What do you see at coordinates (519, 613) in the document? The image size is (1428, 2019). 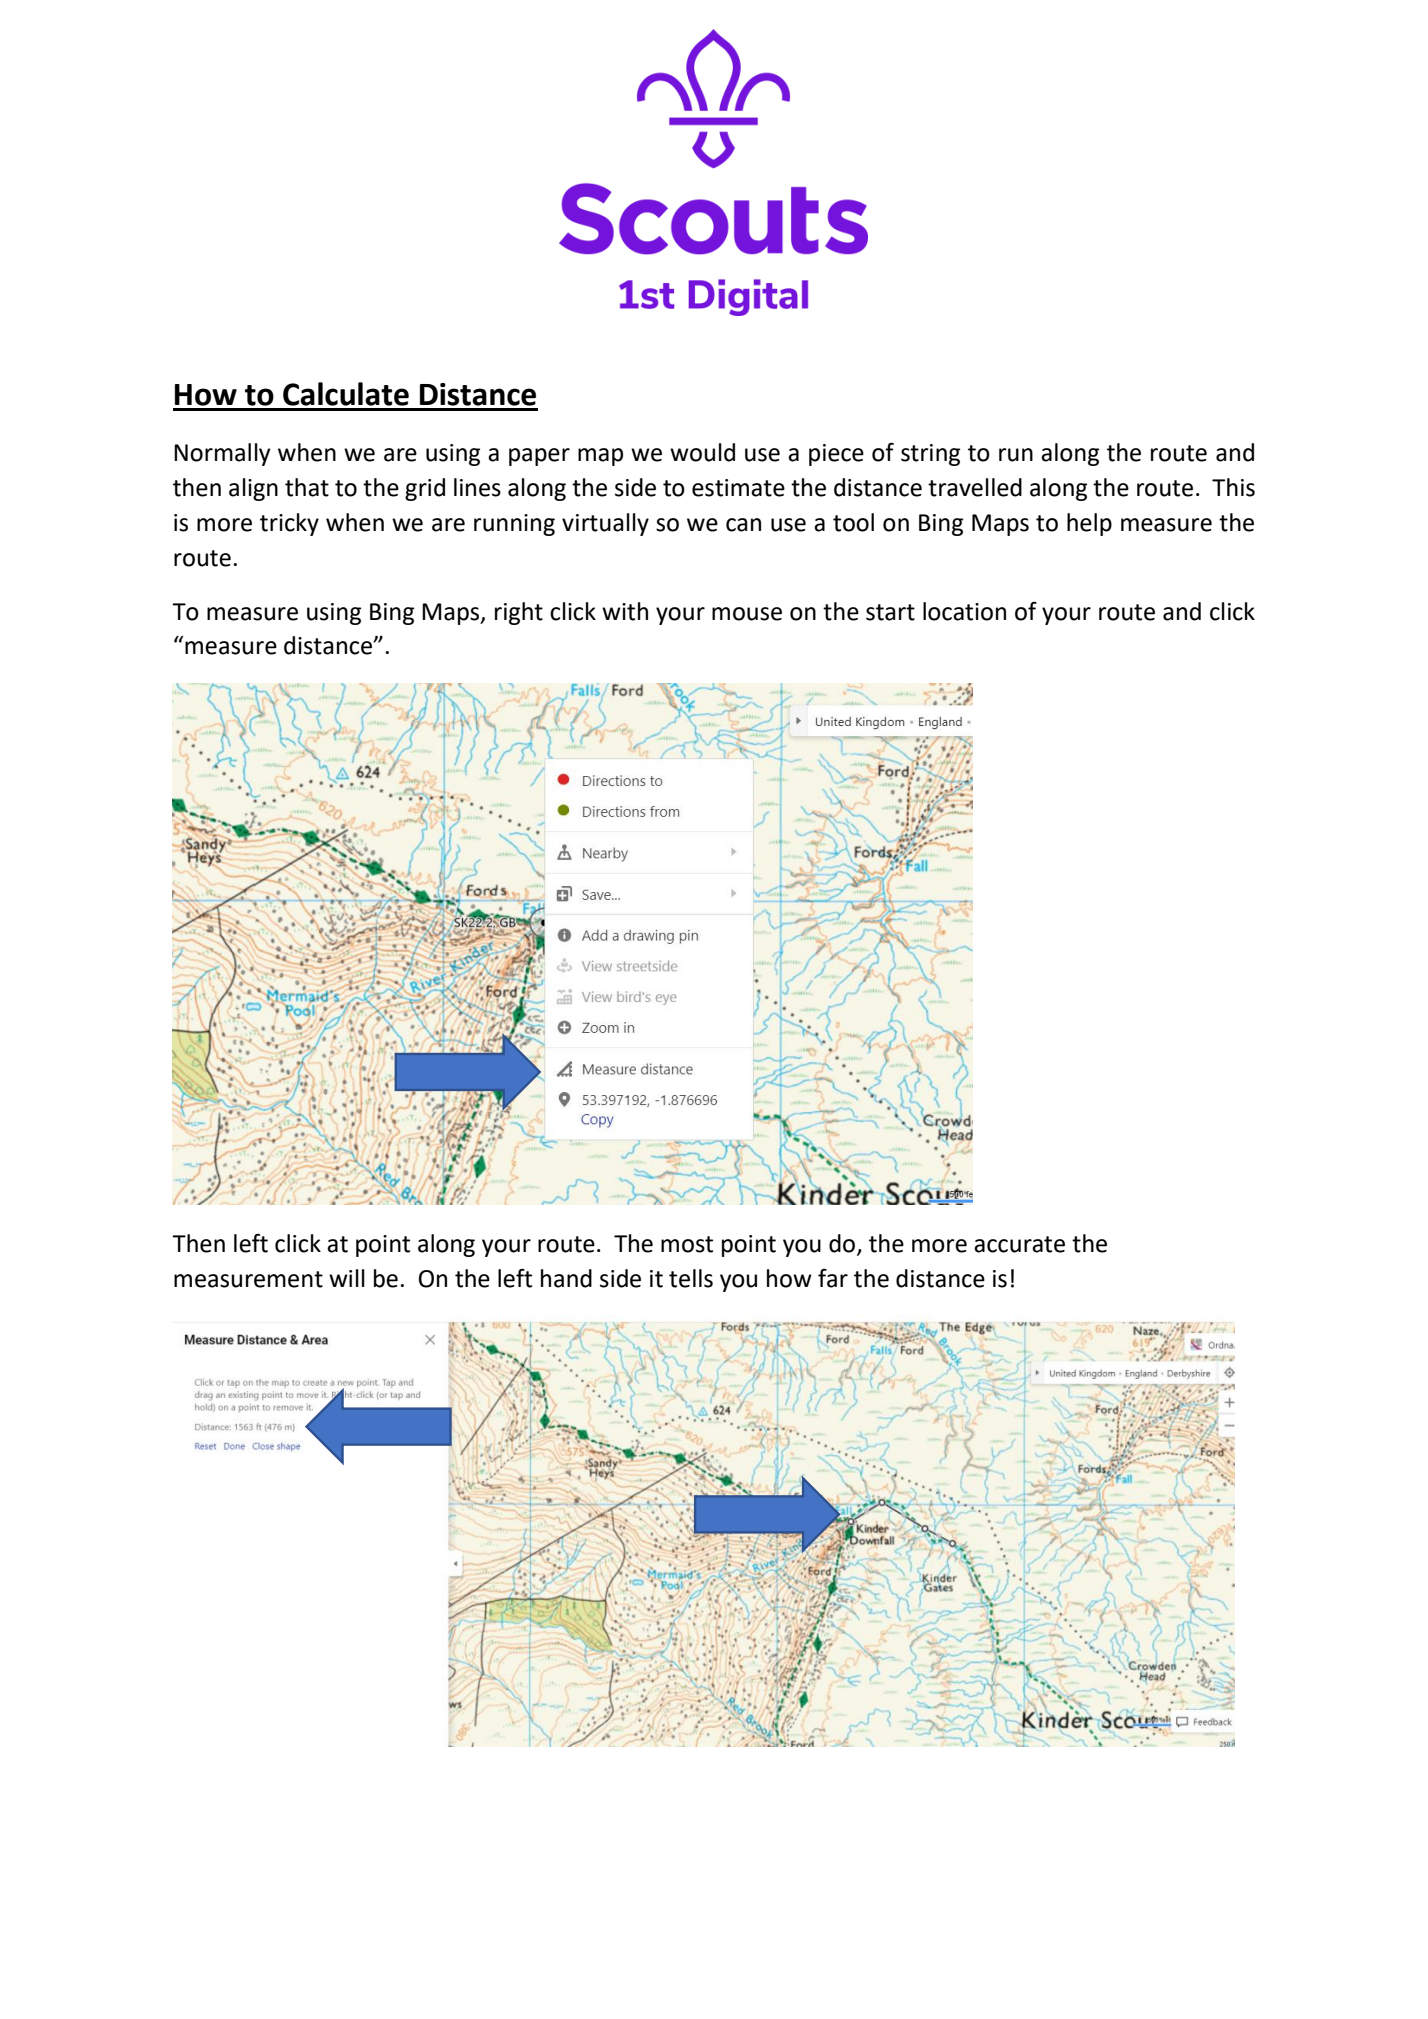 I see `right` at bounding box center [519, 613].
